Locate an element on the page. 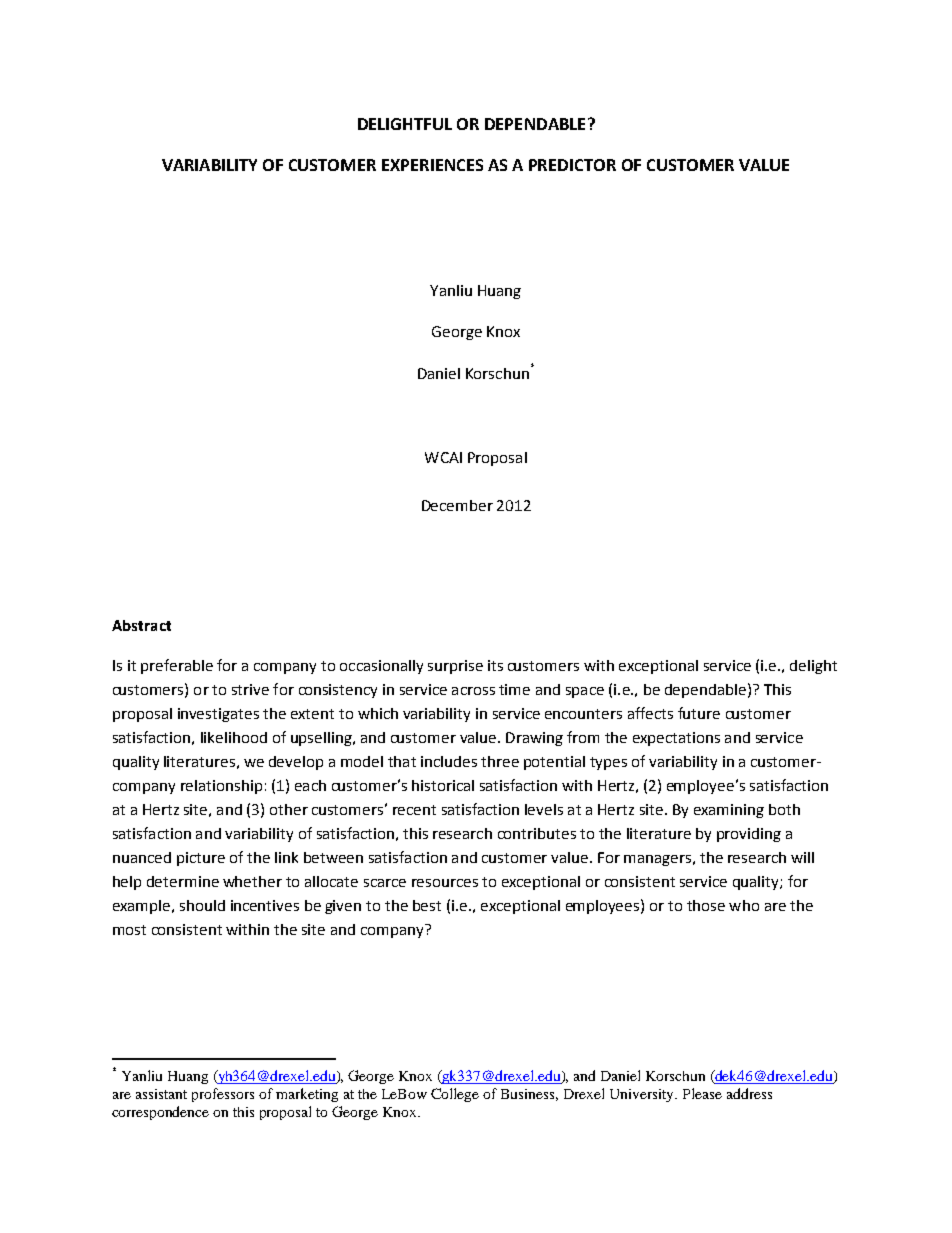 This page has height=1233, width=952. professors is located at coordinates (223, 1095).
